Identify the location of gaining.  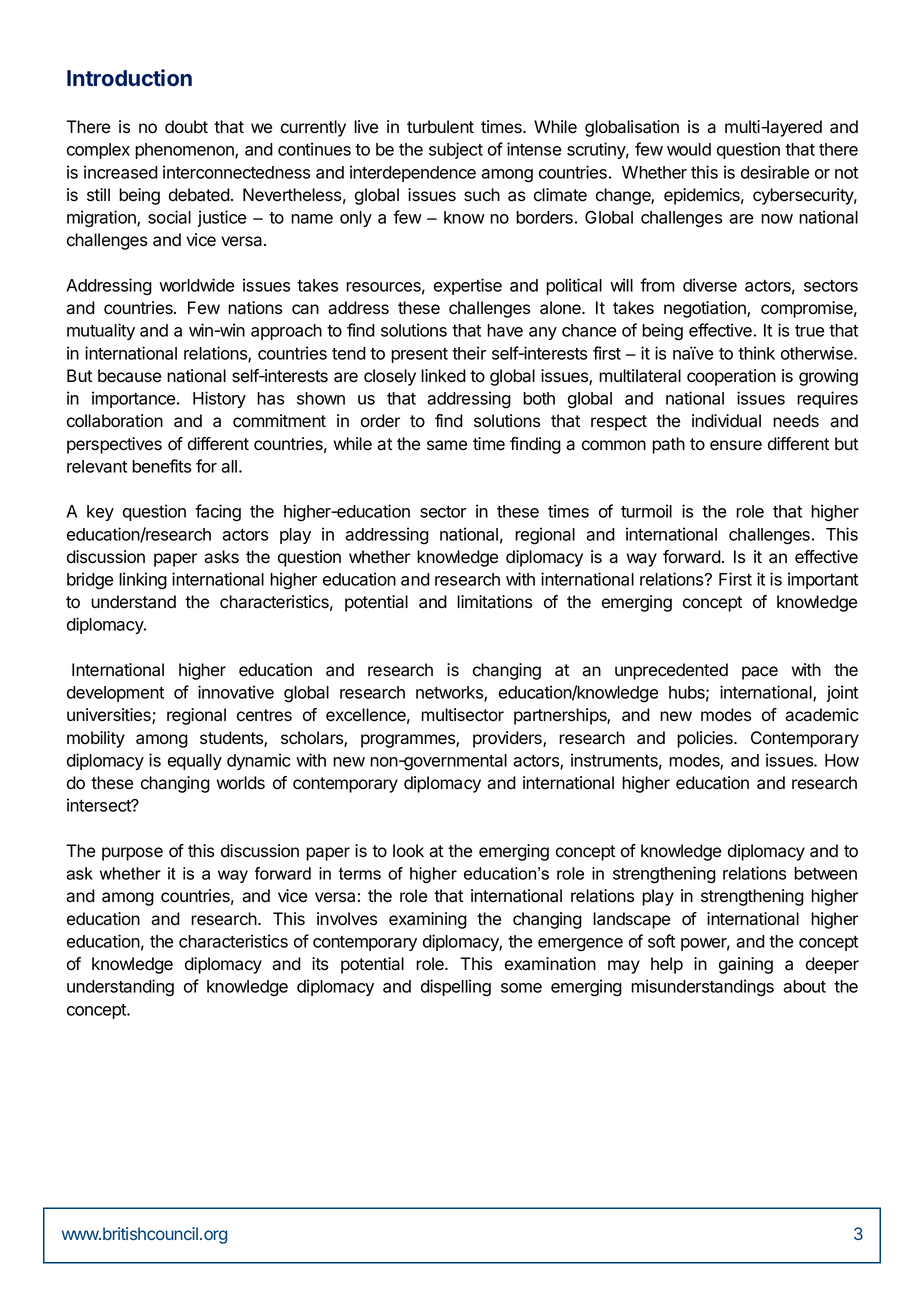
(746, 965).
